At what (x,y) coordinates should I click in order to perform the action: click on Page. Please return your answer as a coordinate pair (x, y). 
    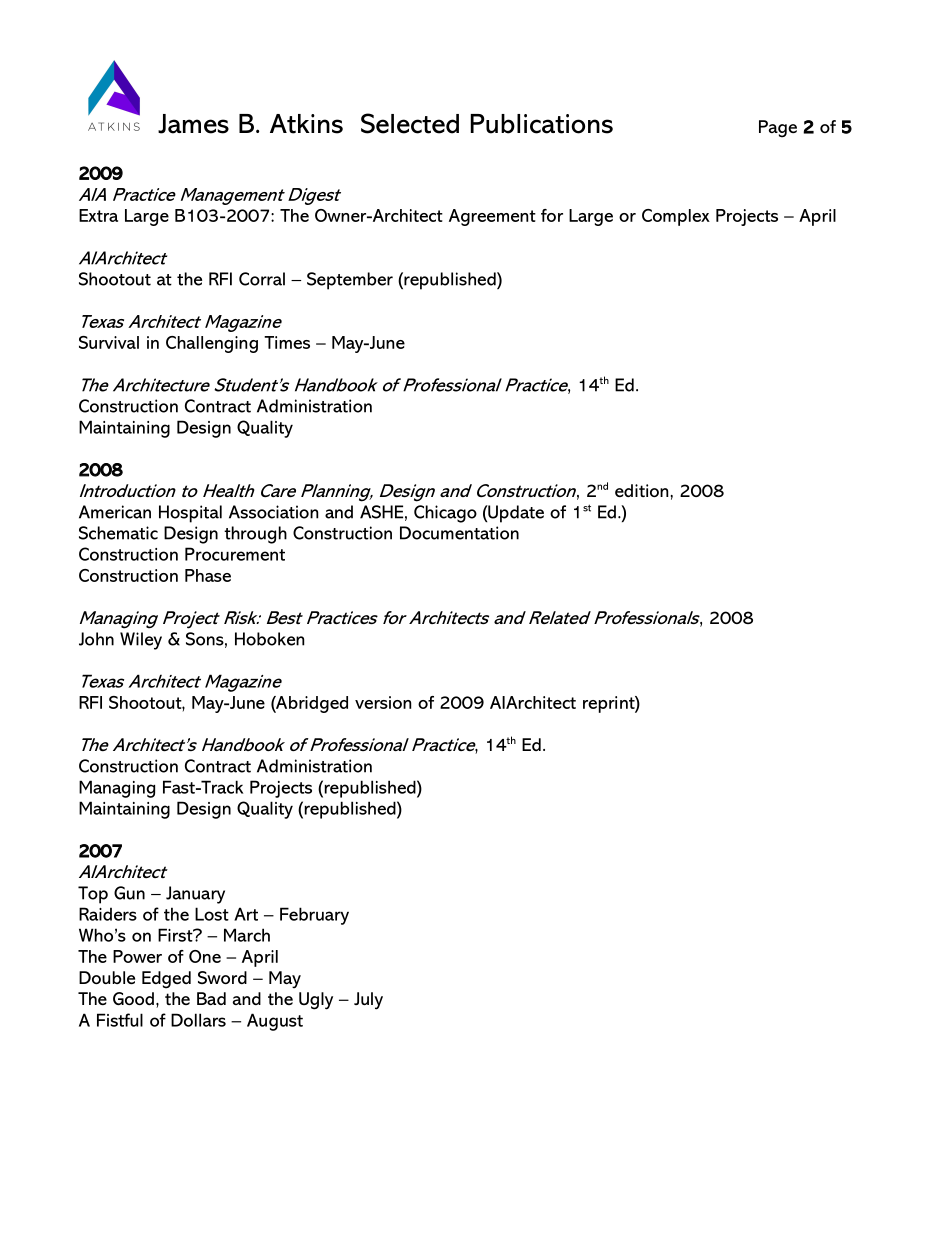
    Looking at the image, I should click on (778, 129).
